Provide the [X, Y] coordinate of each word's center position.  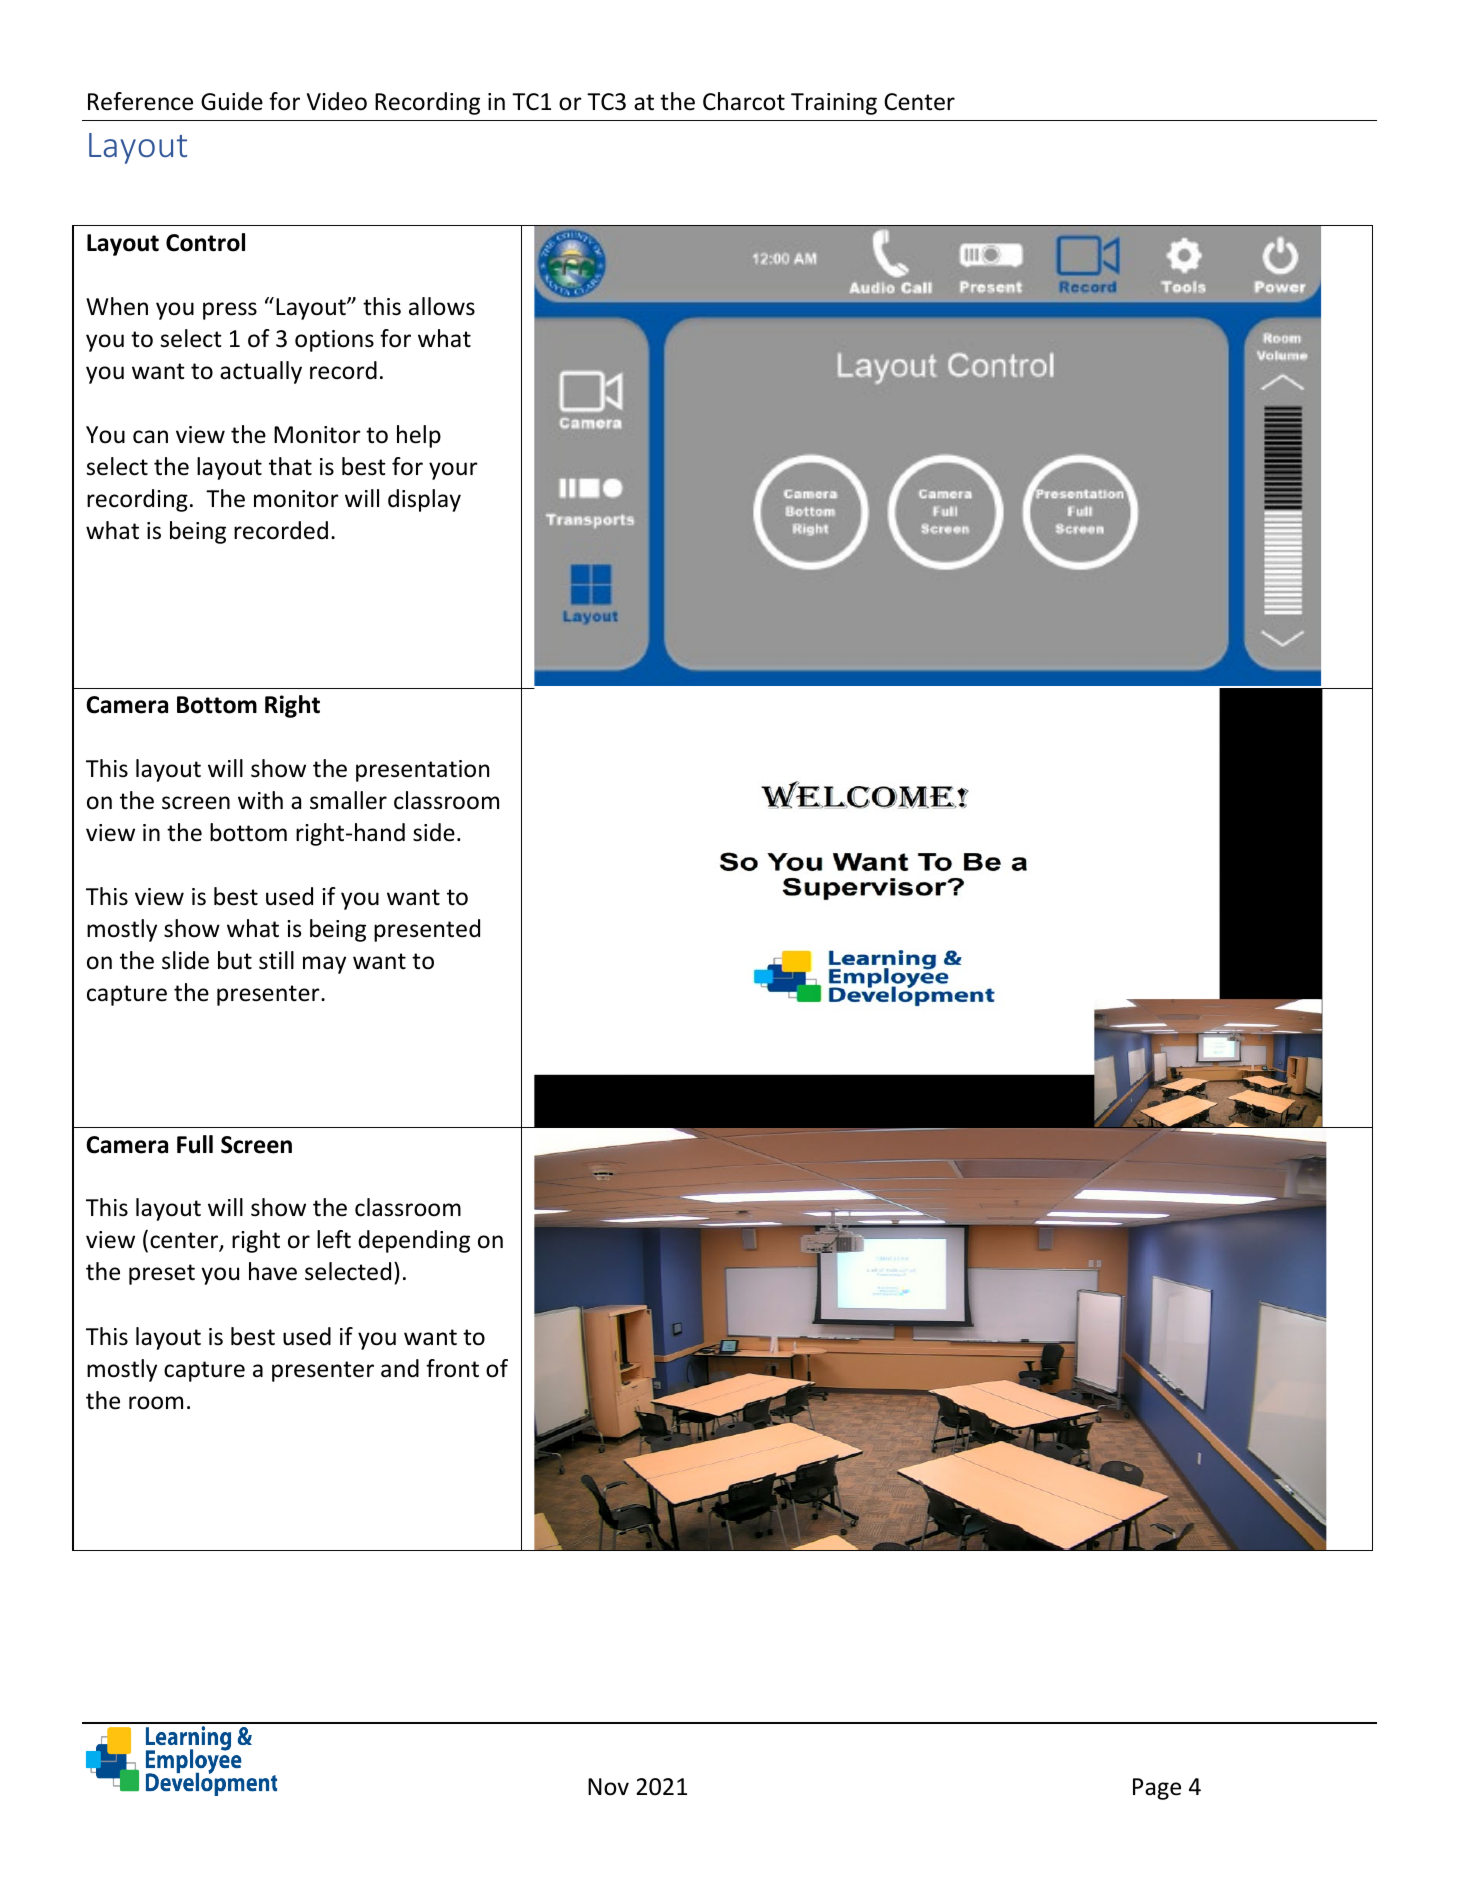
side [434, 832]
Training [834, 104]
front [452, 1368]
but [235, 960]
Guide [232, 101]
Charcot [744, 101]
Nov [608, 1787]
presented [427, 930]
